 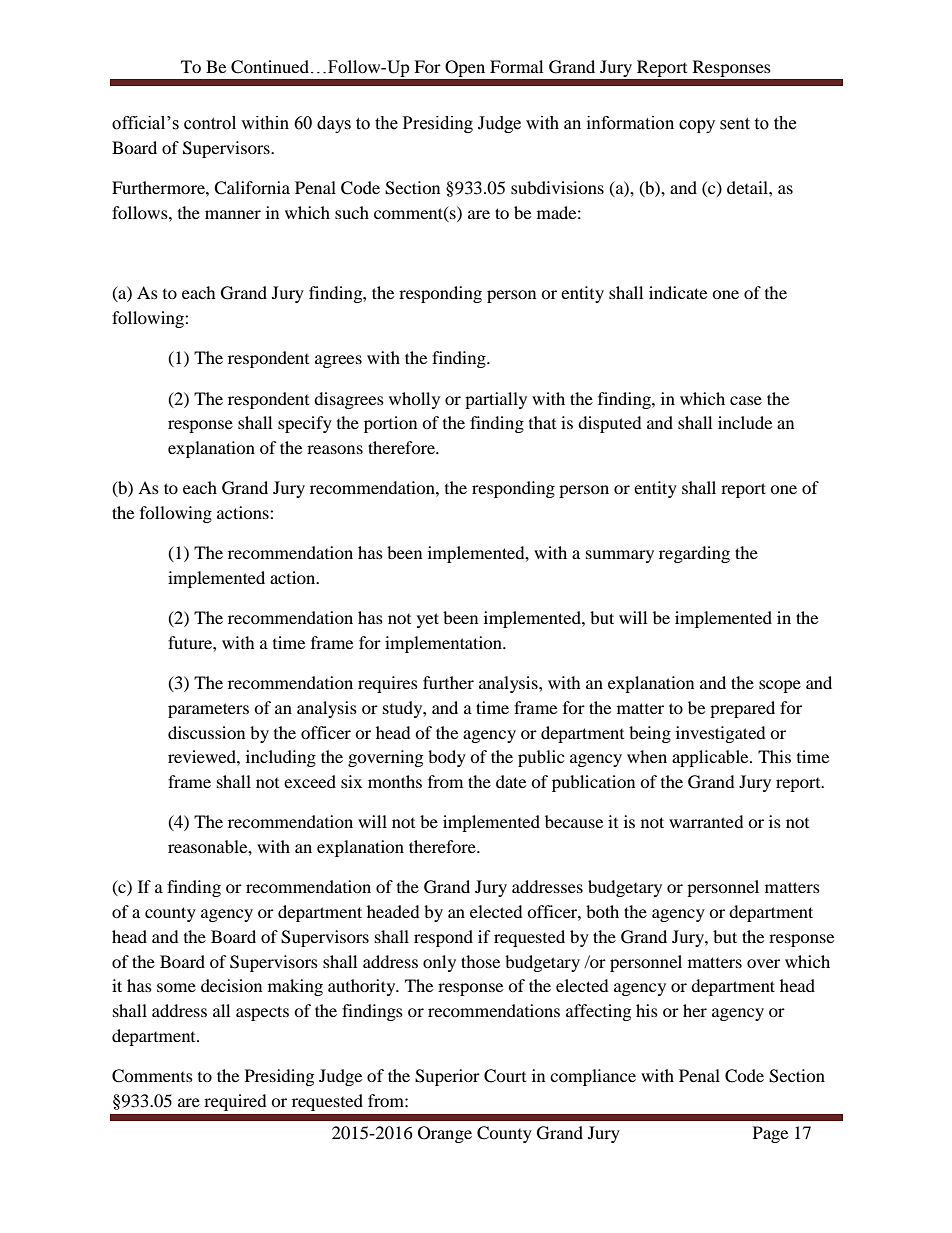 What do you see at coordinates (505, 1076) in the screenshot?
I see `Court` at bounding box center [505, 1076].
